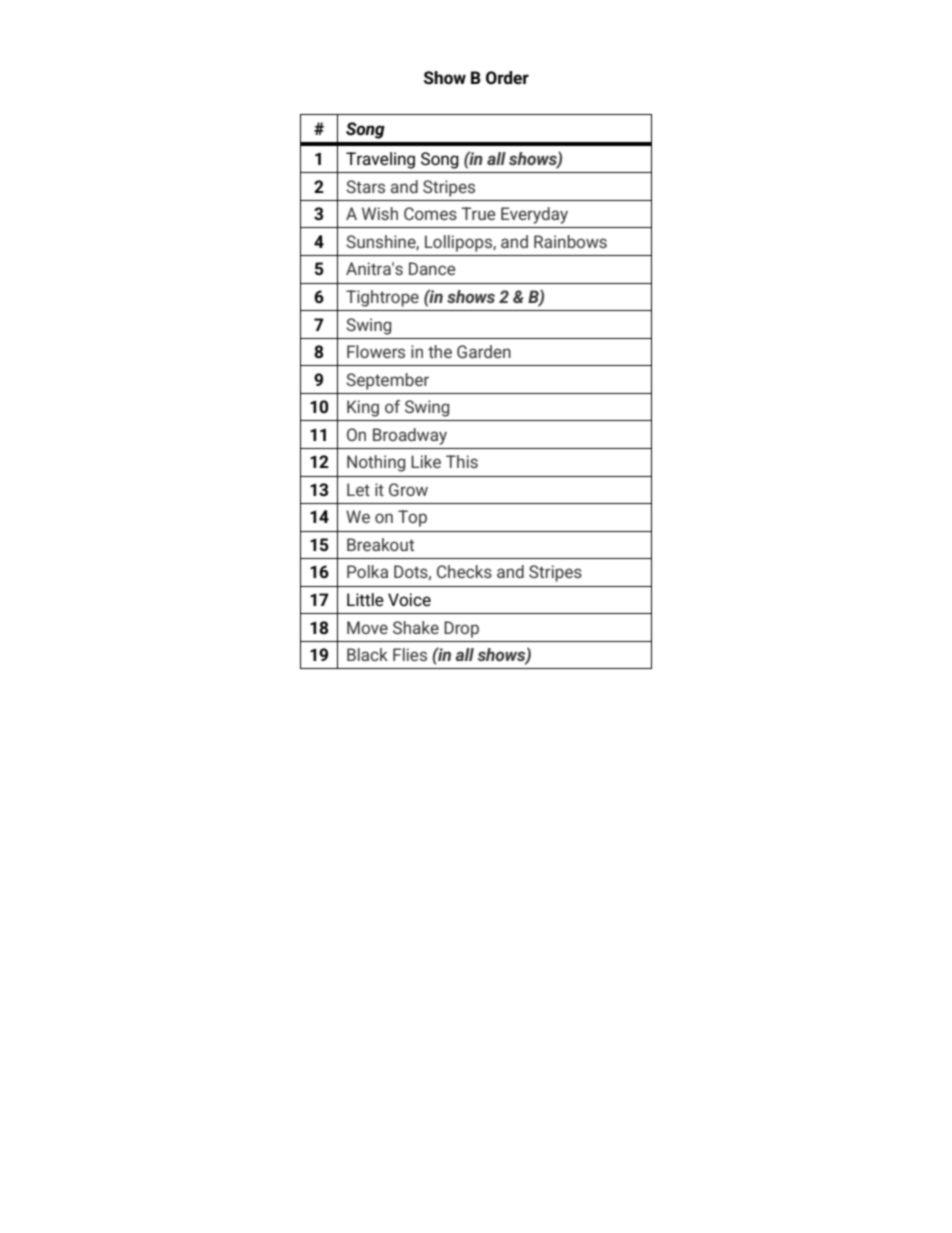 The width and height of the page is (952, 1233). I want to click on Drop, so click(461, 629).
